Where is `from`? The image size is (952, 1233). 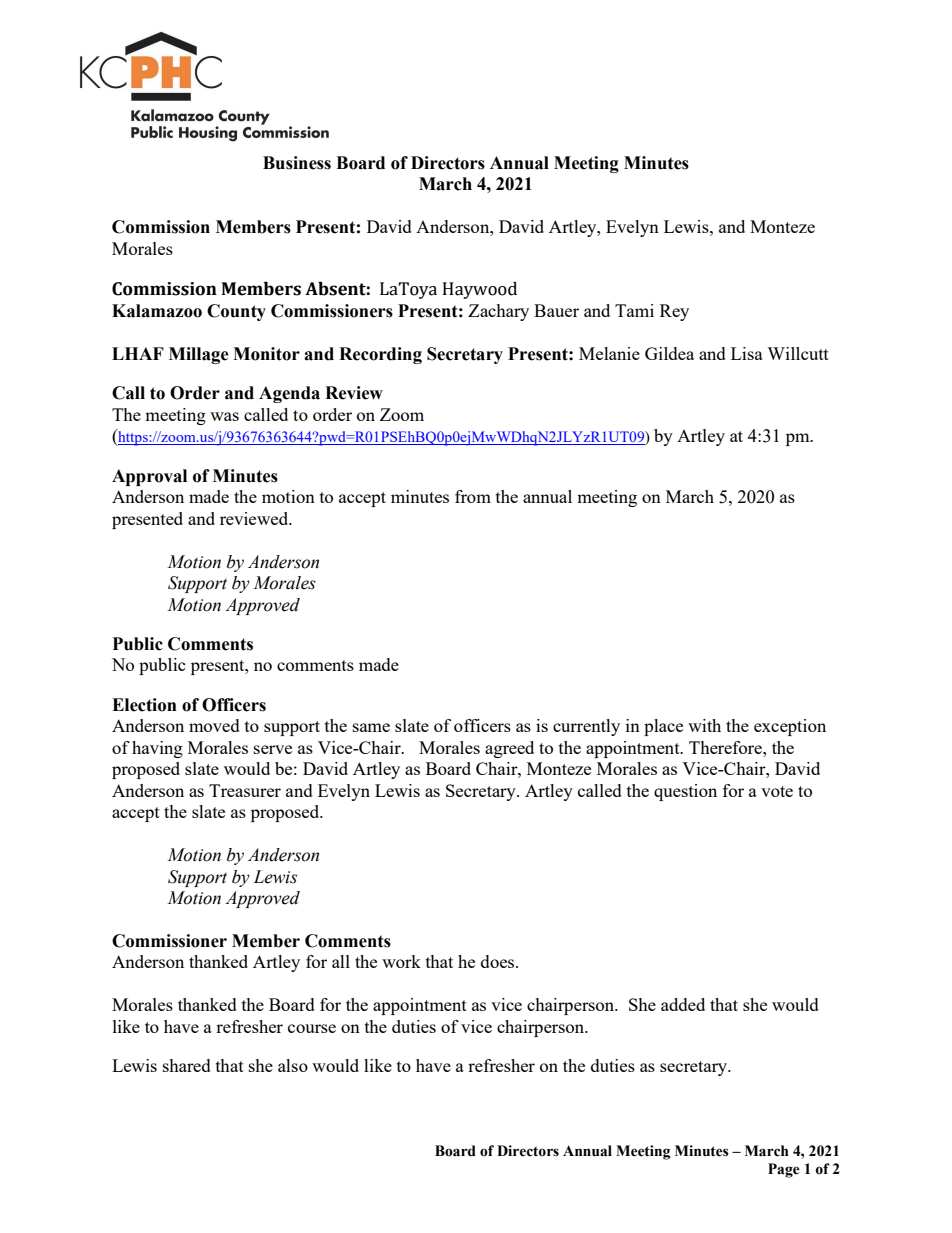 from is located at coordinates (473, 496).
